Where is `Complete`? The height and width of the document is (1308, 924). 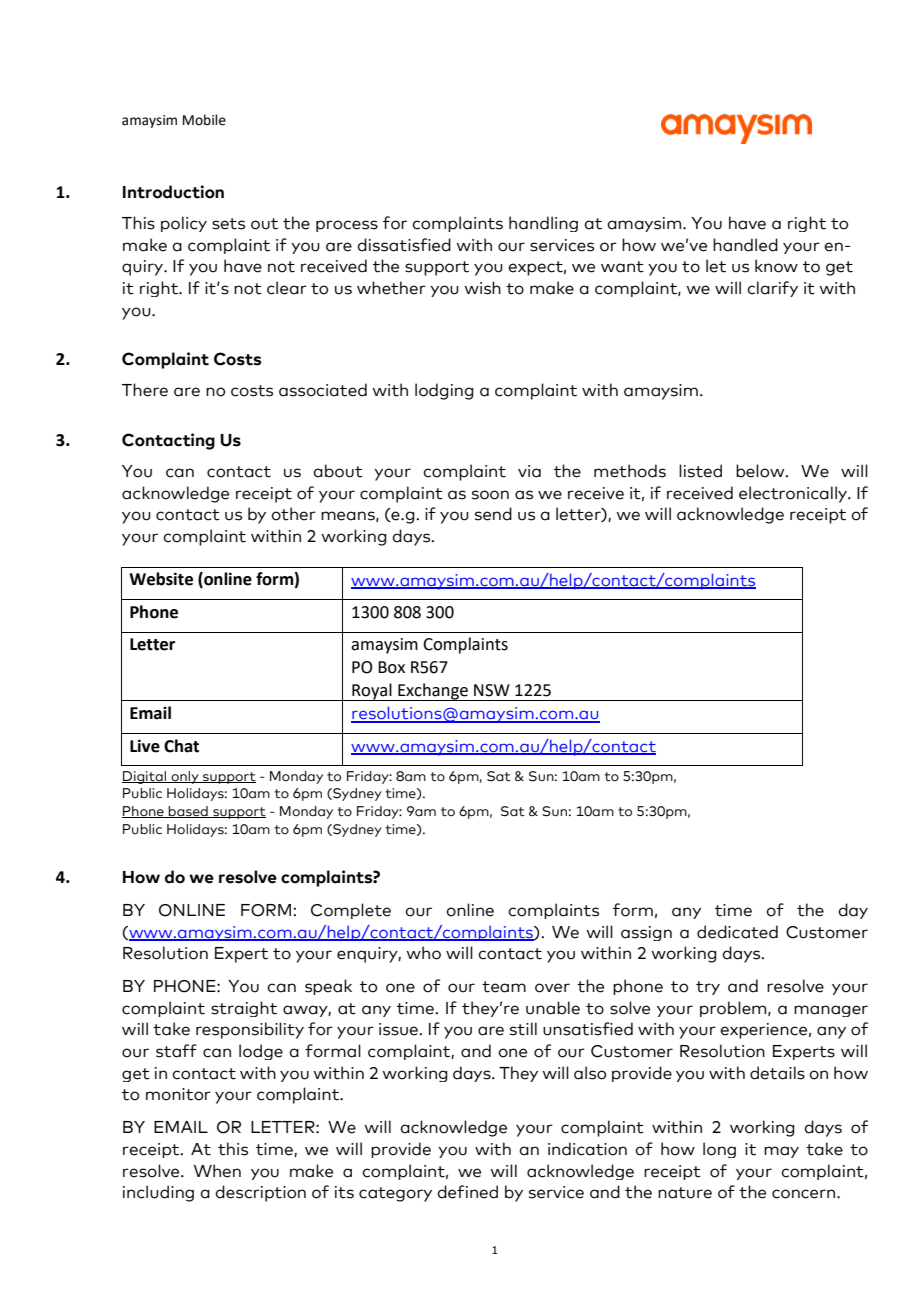 Complete is located at coordinates (351, 911).
